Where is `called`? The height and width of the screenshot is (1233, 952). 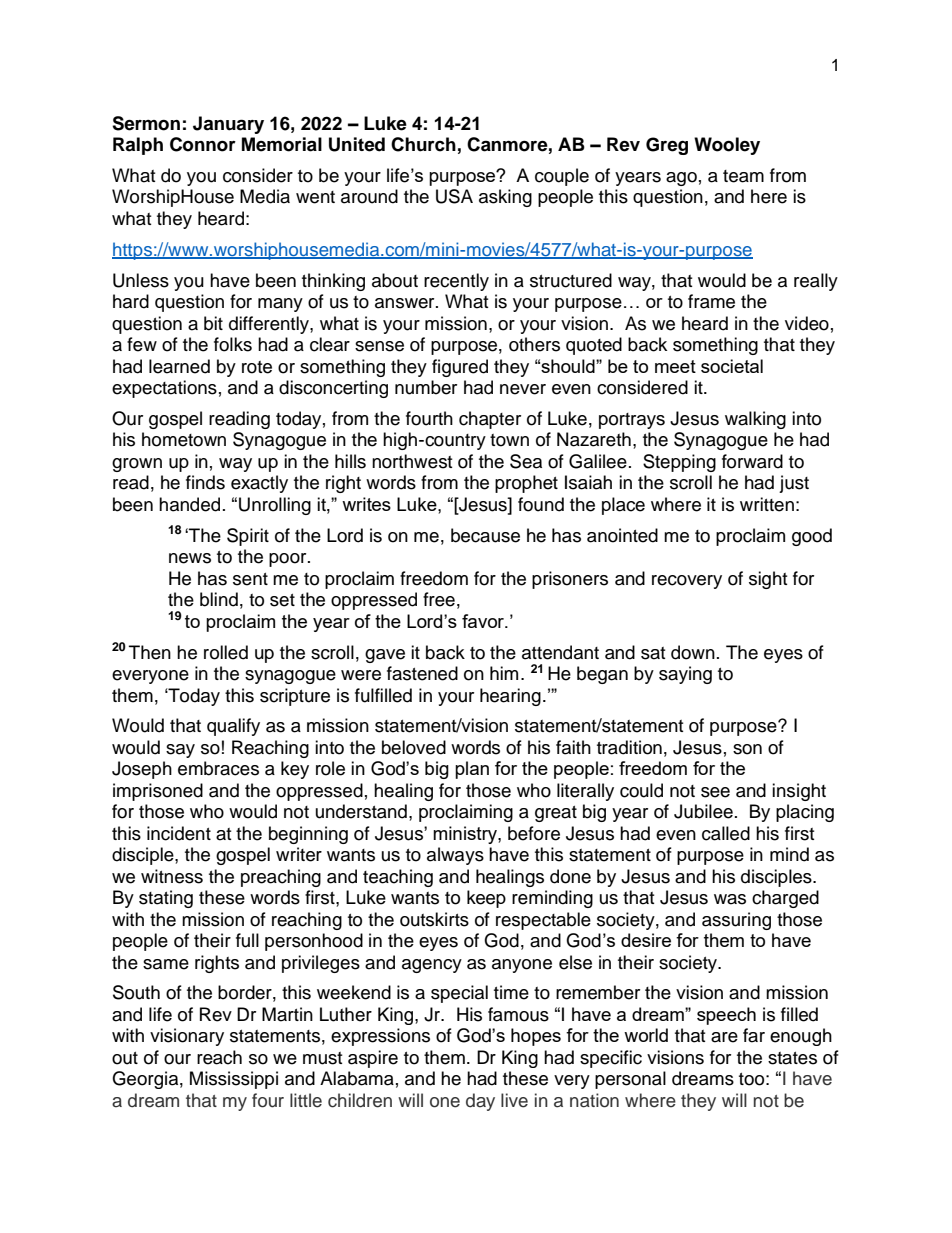 called is located at coordinates (726, 833).
